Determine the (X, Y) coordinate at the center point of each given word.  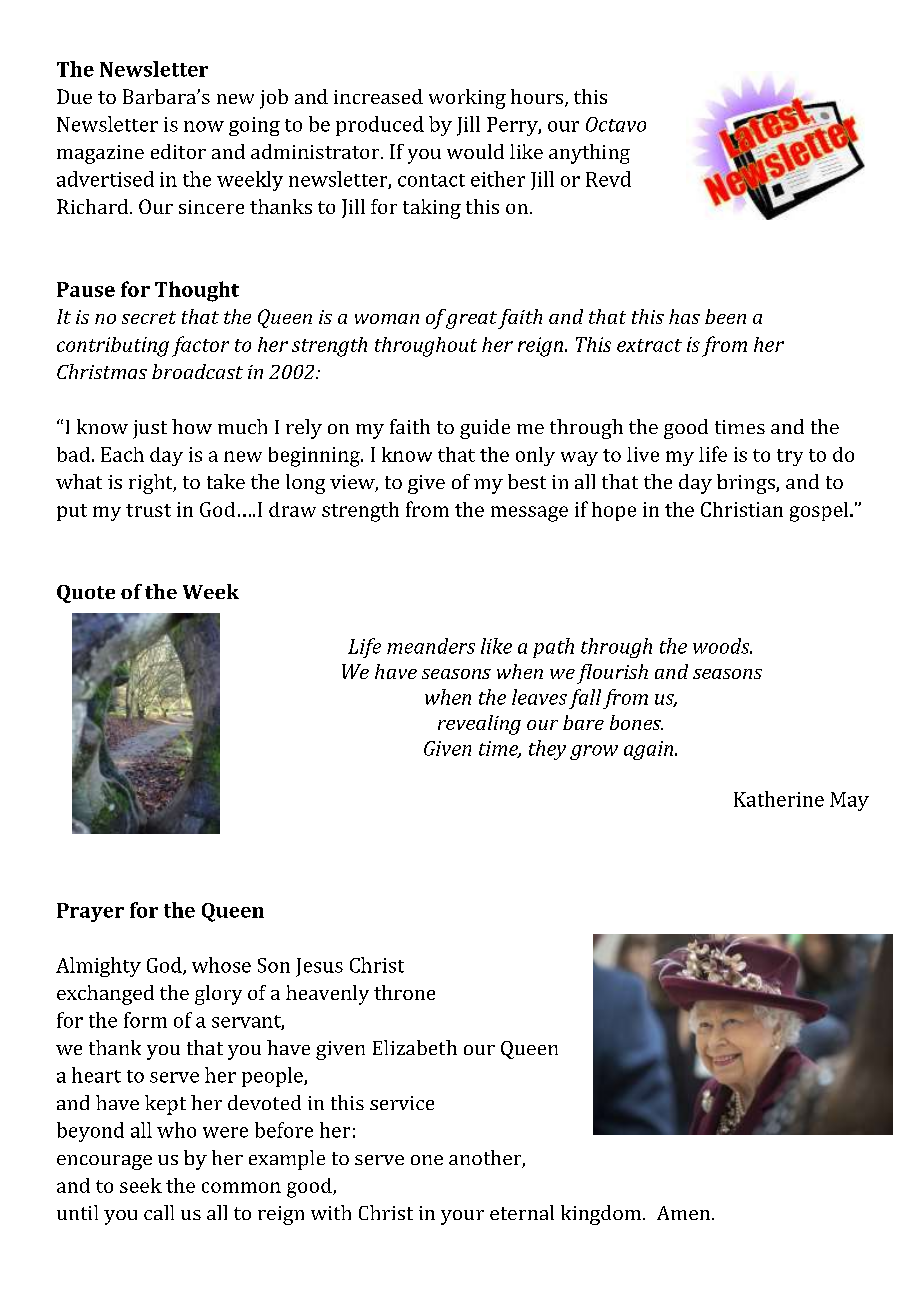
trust (148, 510)
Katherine (779, 799)
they (547, 750)
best (527, 481)
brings (747, 484)
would (475, 151)
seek (141, 1185)
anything (589, 154)
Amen (685, 1213)
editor (178, 151)
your (462, 1217)
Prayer (90, 912)
